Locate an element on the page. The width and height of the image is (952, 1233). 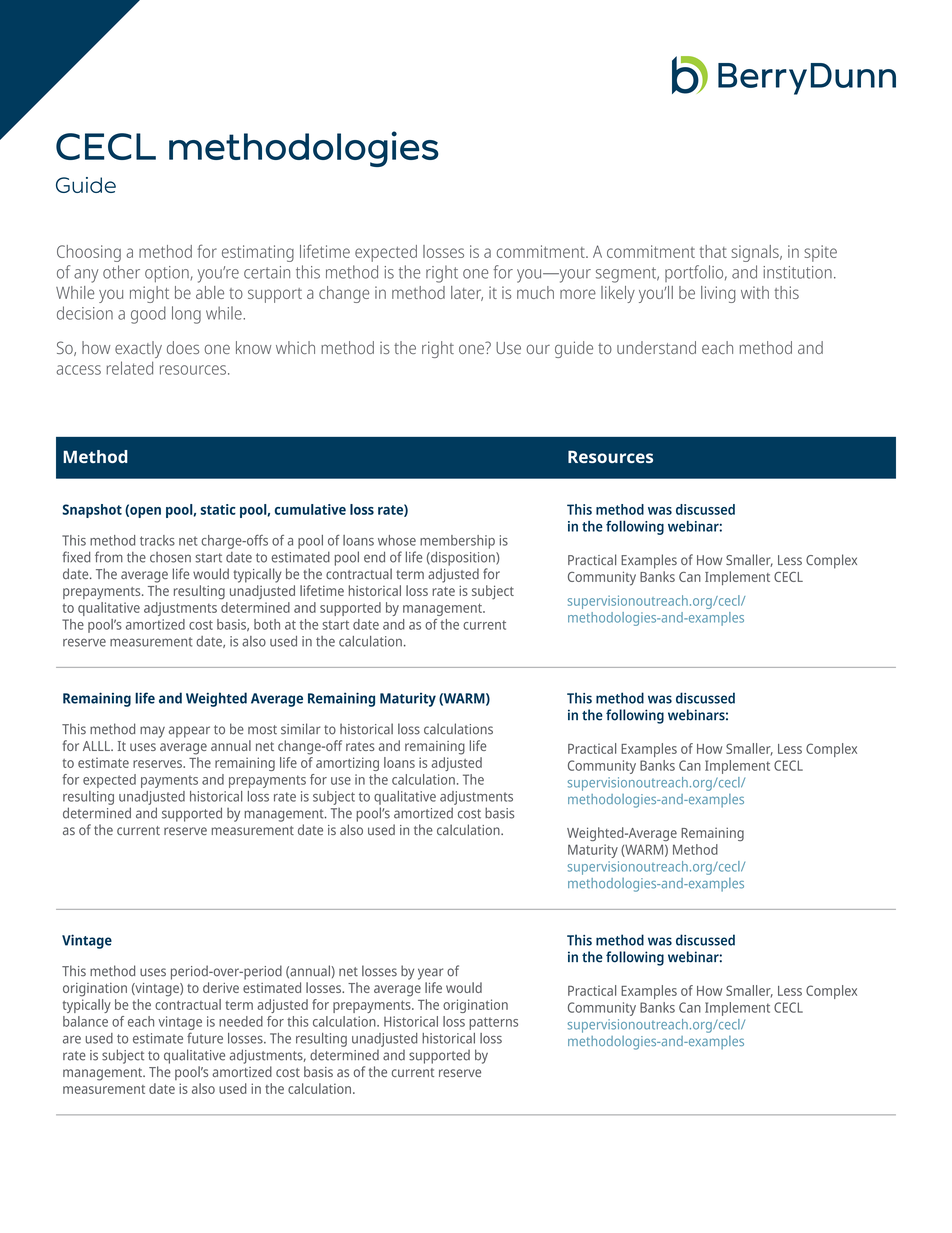
both is located at coordinates (267, 624).
